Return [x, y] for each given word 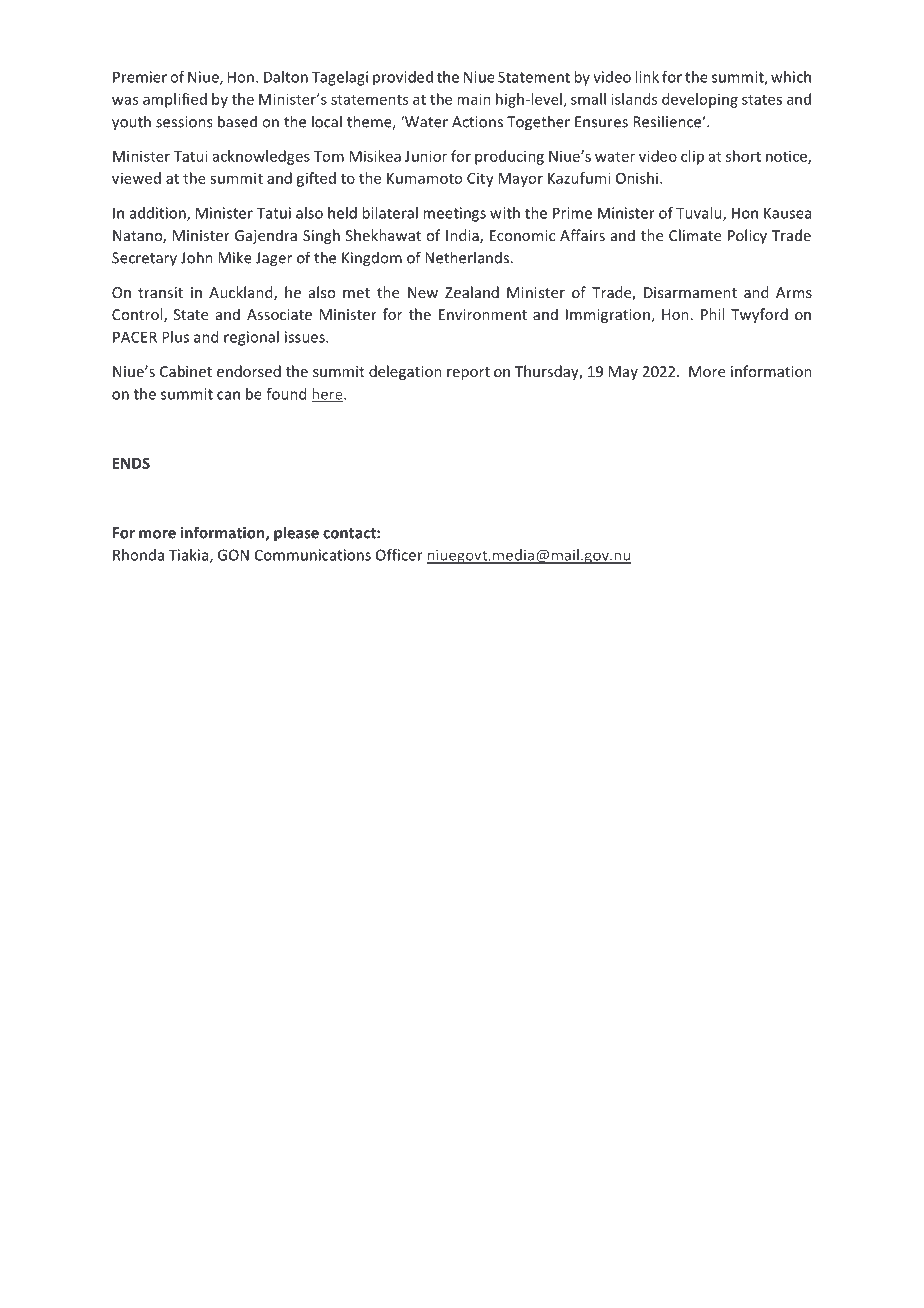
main [474, 99]
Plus [175, 337]
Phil [712, 314]
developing [700, 100]
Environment [483, 314]
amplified [175, 100]
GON [233, 555]
